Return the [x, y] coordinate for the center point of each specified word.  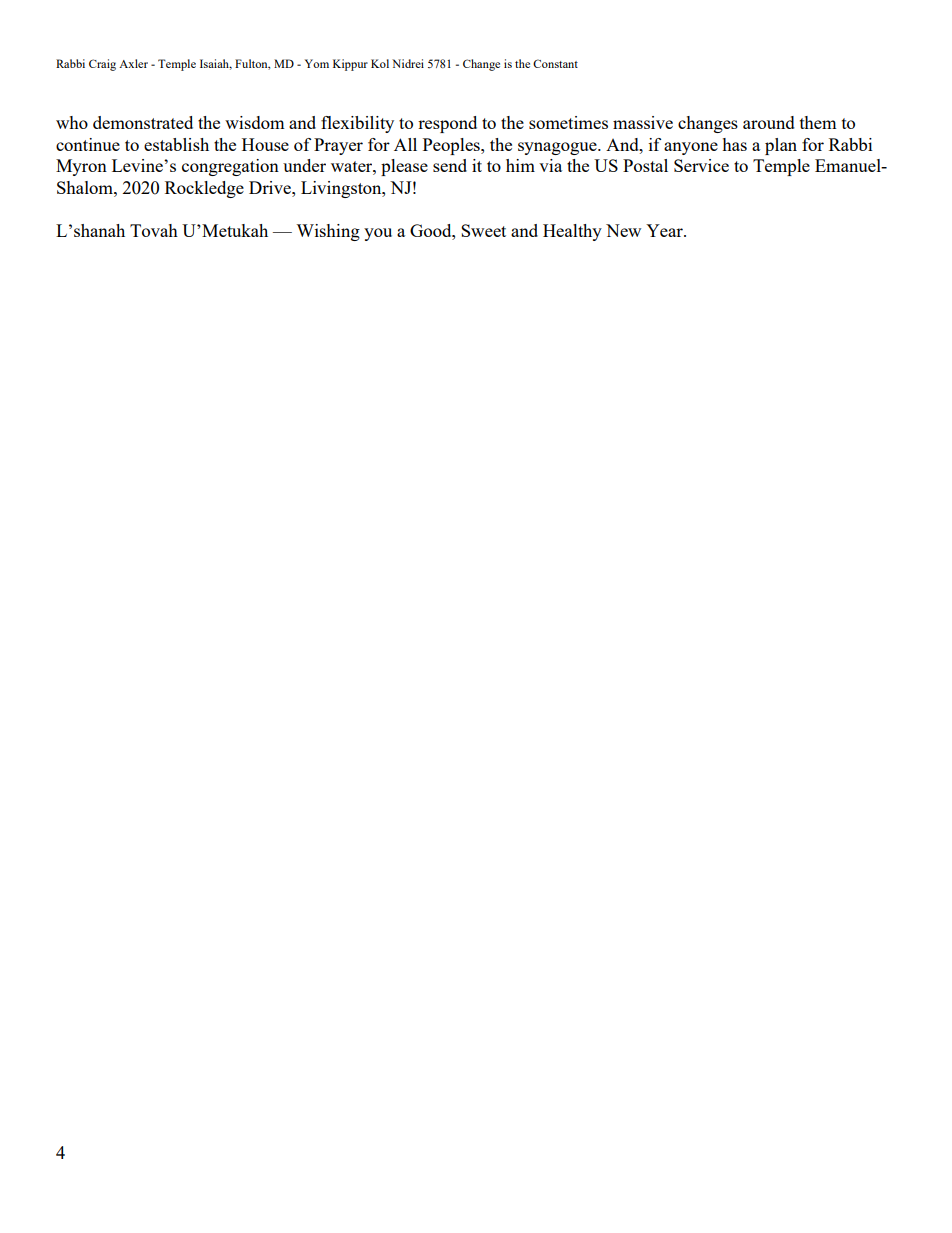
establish [176, 144]
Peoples [452, 146]
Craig [102, 65]
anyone [691, 148]
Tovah [154, 230]
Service [701, 165]
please [404, 167]
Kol [380, 63]
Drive [271, 187]
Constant [555, 63]
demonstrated [143, 122]
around [769, 122]
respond [447, 124]
